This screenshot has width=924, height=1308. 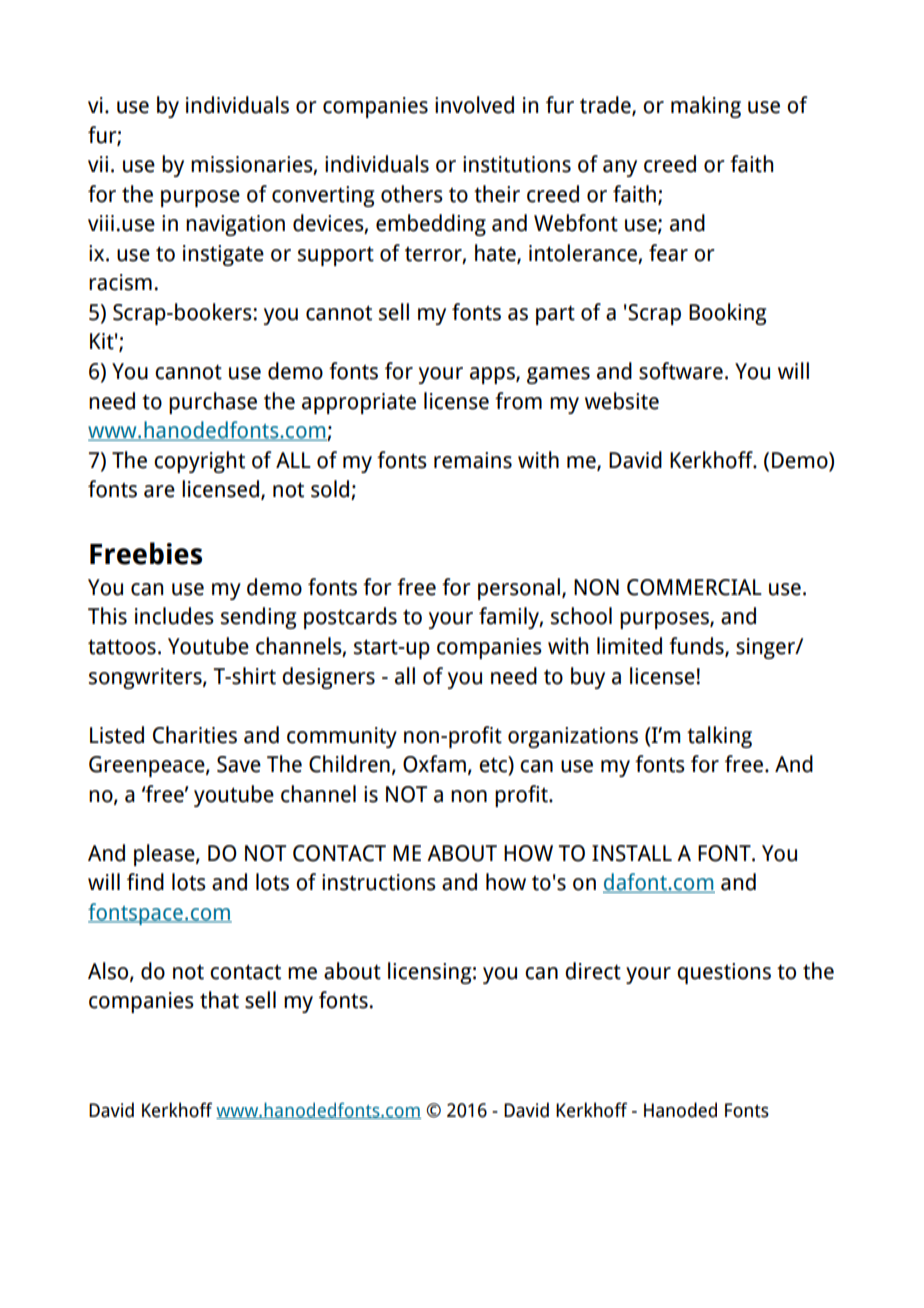 I want to click on navigation, so click(x=235, y=225).
